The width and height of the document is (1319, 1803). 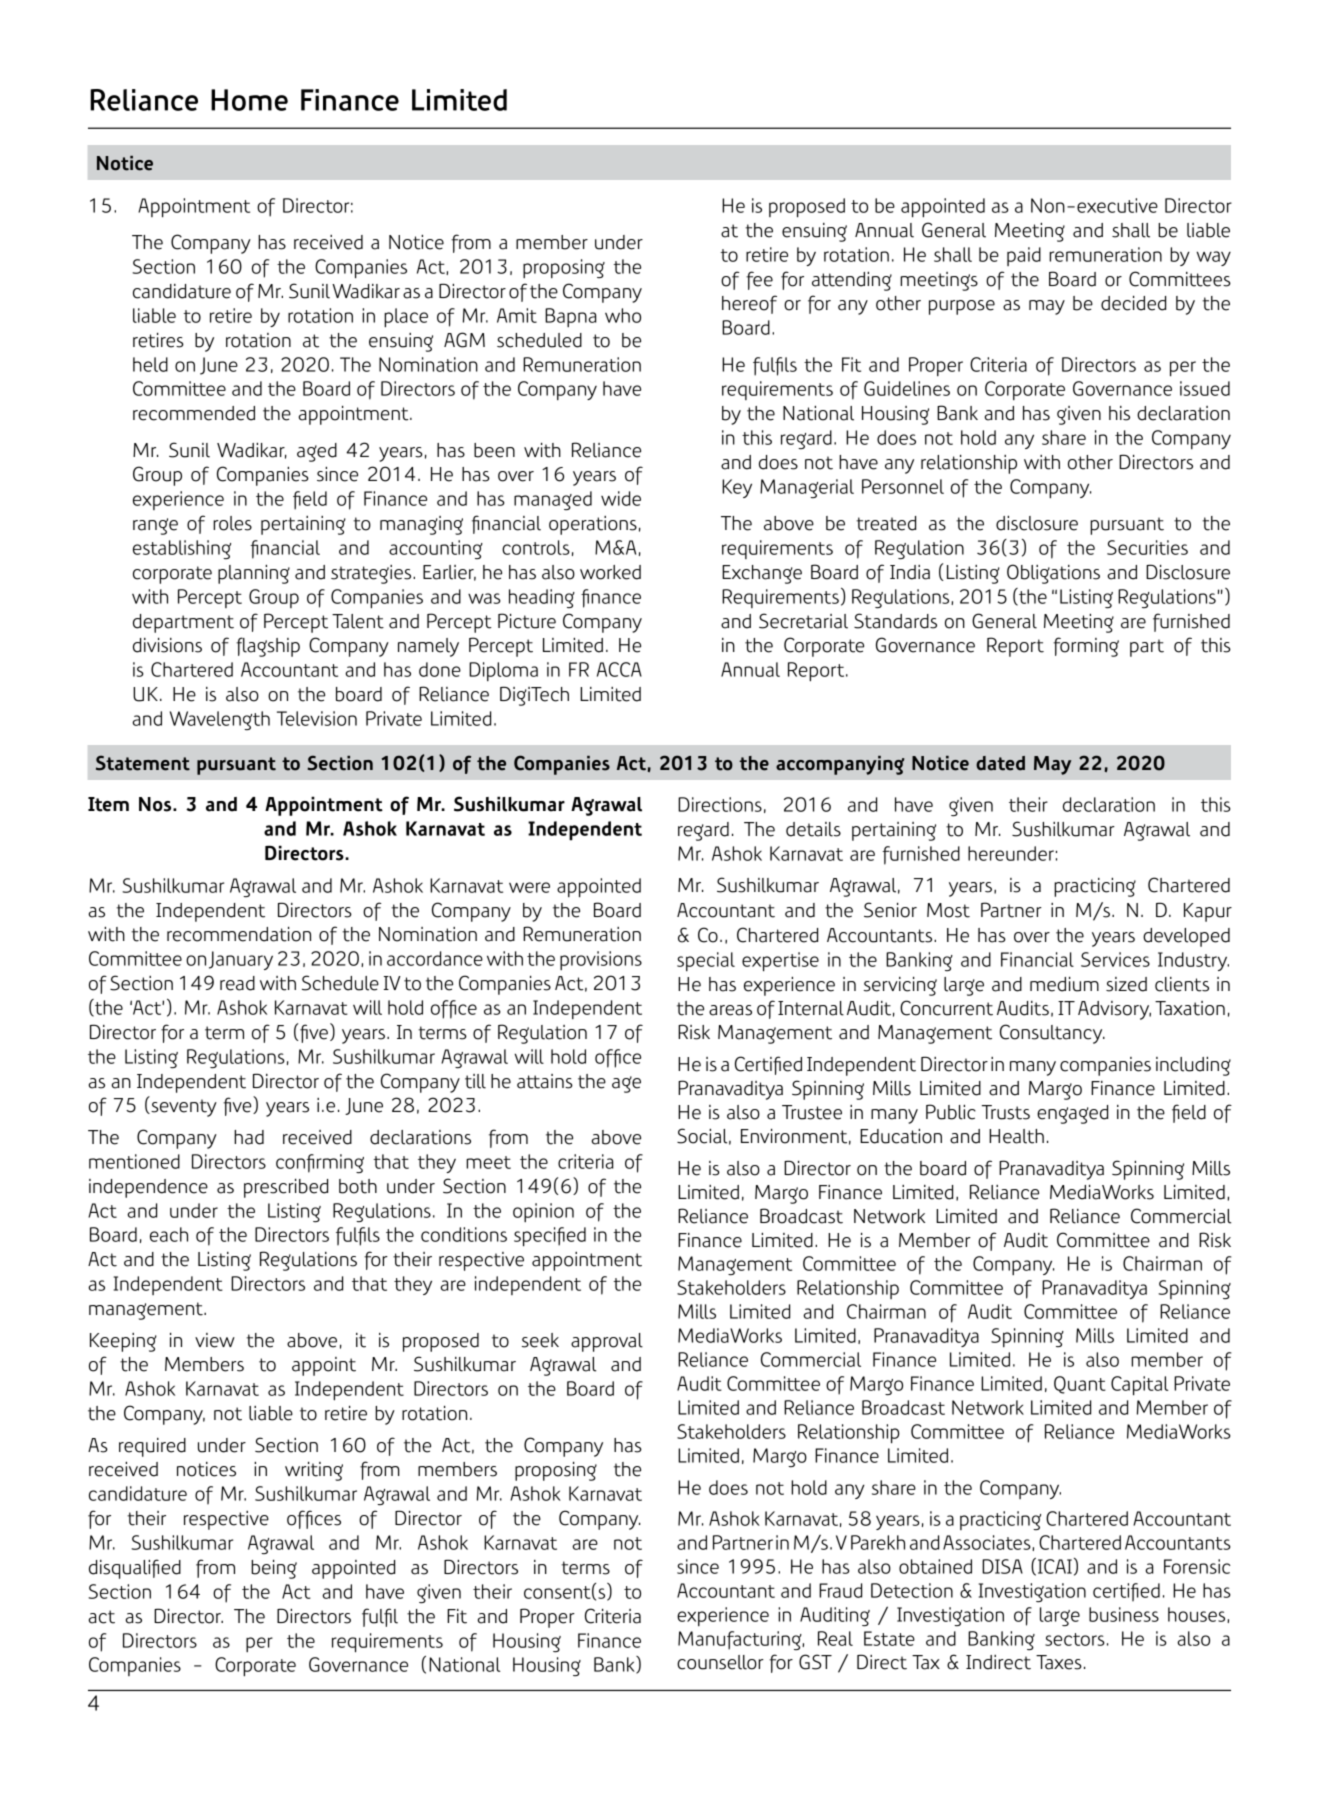 What do you see at coordinates (239, 934) in the document?
I see `recommendation` at bounding box center [239, 934].
